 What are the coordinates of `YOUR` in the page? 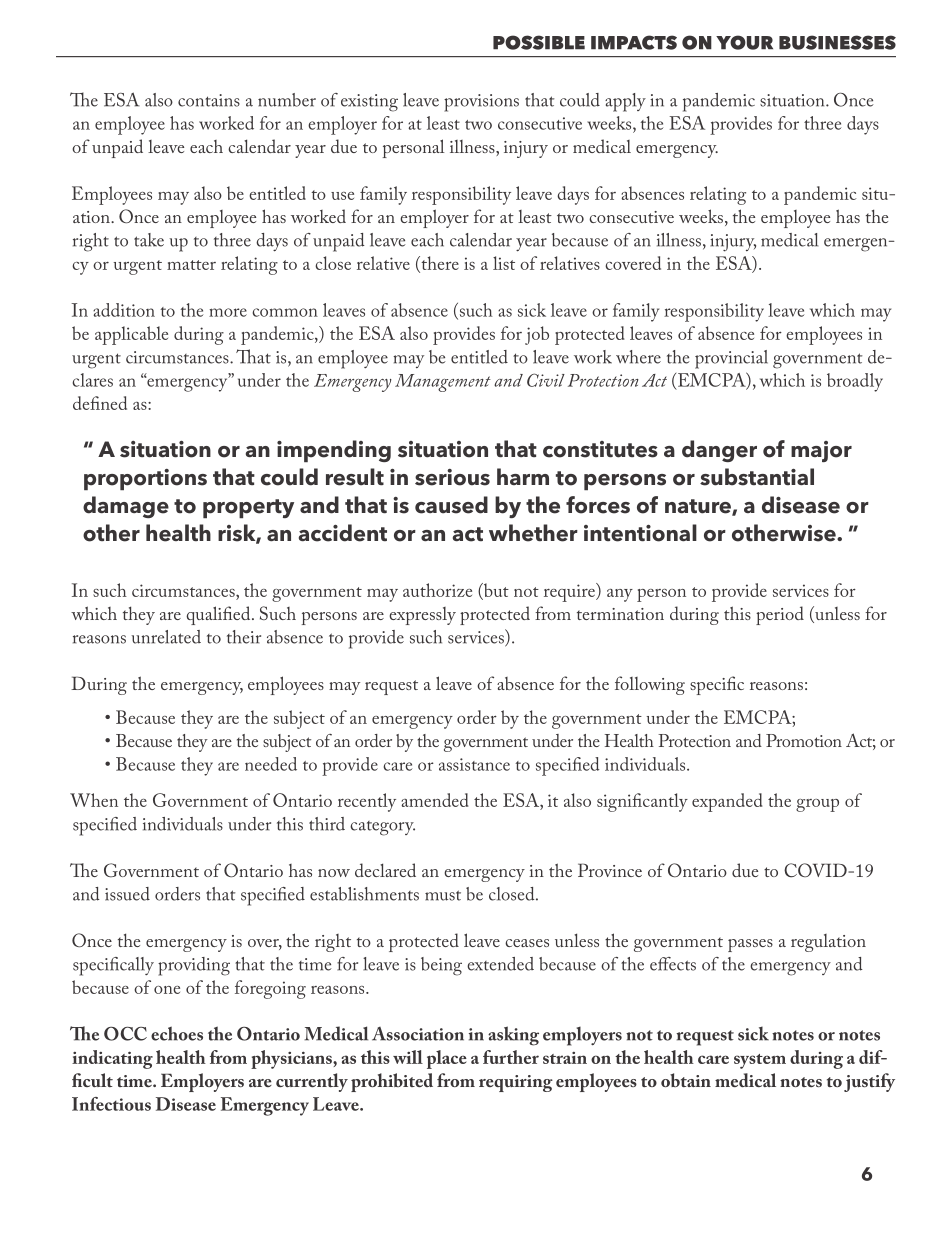 It's located at (744, 42).
